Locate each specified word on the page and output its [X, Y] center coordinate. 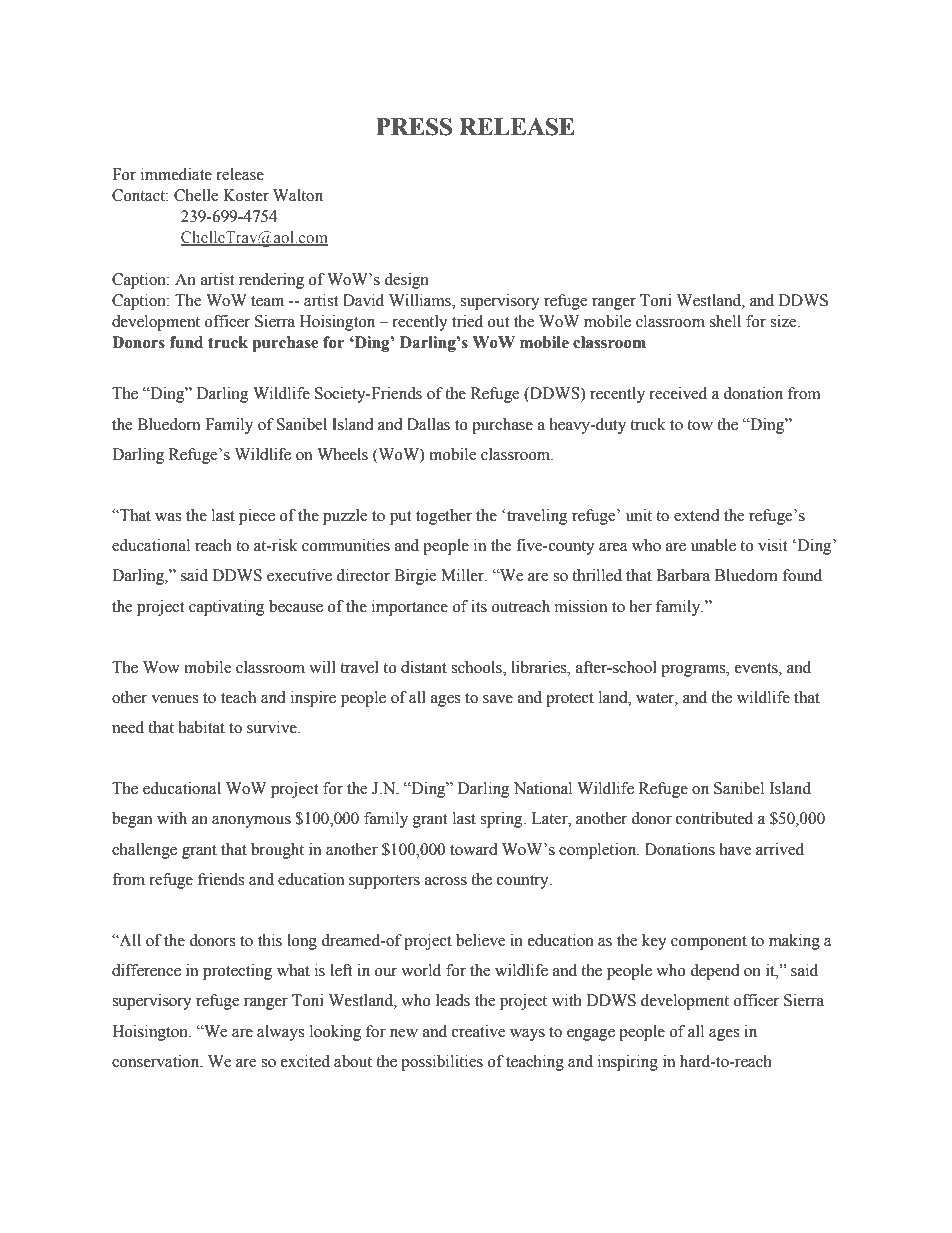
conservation [157, 1061]
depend [715, 972]
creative [478, 1031]
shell [725, 321]
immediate [176, 174]
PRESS [414, 127]
